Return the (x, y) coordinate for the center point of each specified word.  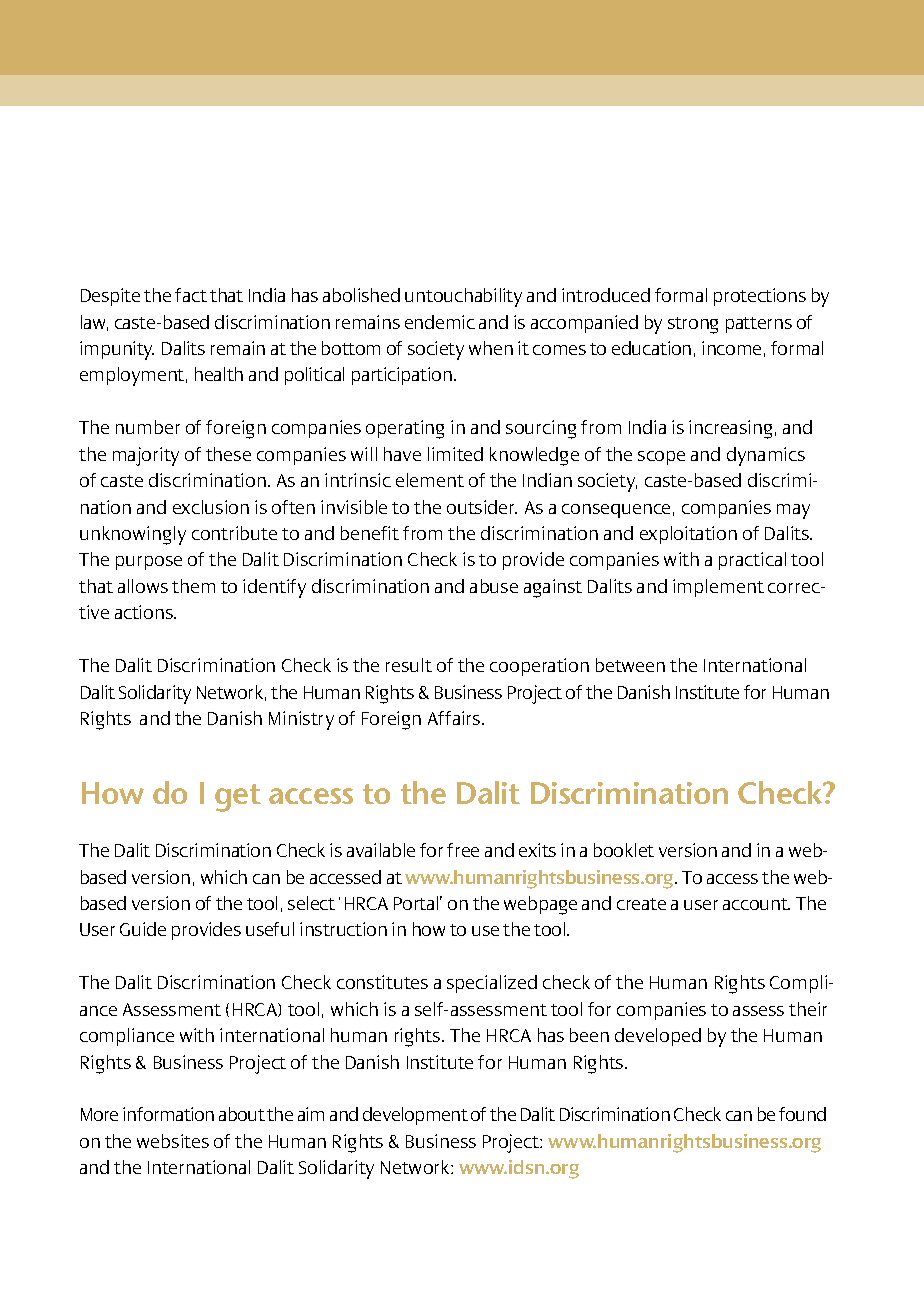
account (756, 904)
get (238, 798)
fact (191, 295)
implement (718, 588)
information (168, 1114)
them (193, 586)
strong (693, 325)
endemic (440, 322)
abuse (494, 586)
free (463, 850)
